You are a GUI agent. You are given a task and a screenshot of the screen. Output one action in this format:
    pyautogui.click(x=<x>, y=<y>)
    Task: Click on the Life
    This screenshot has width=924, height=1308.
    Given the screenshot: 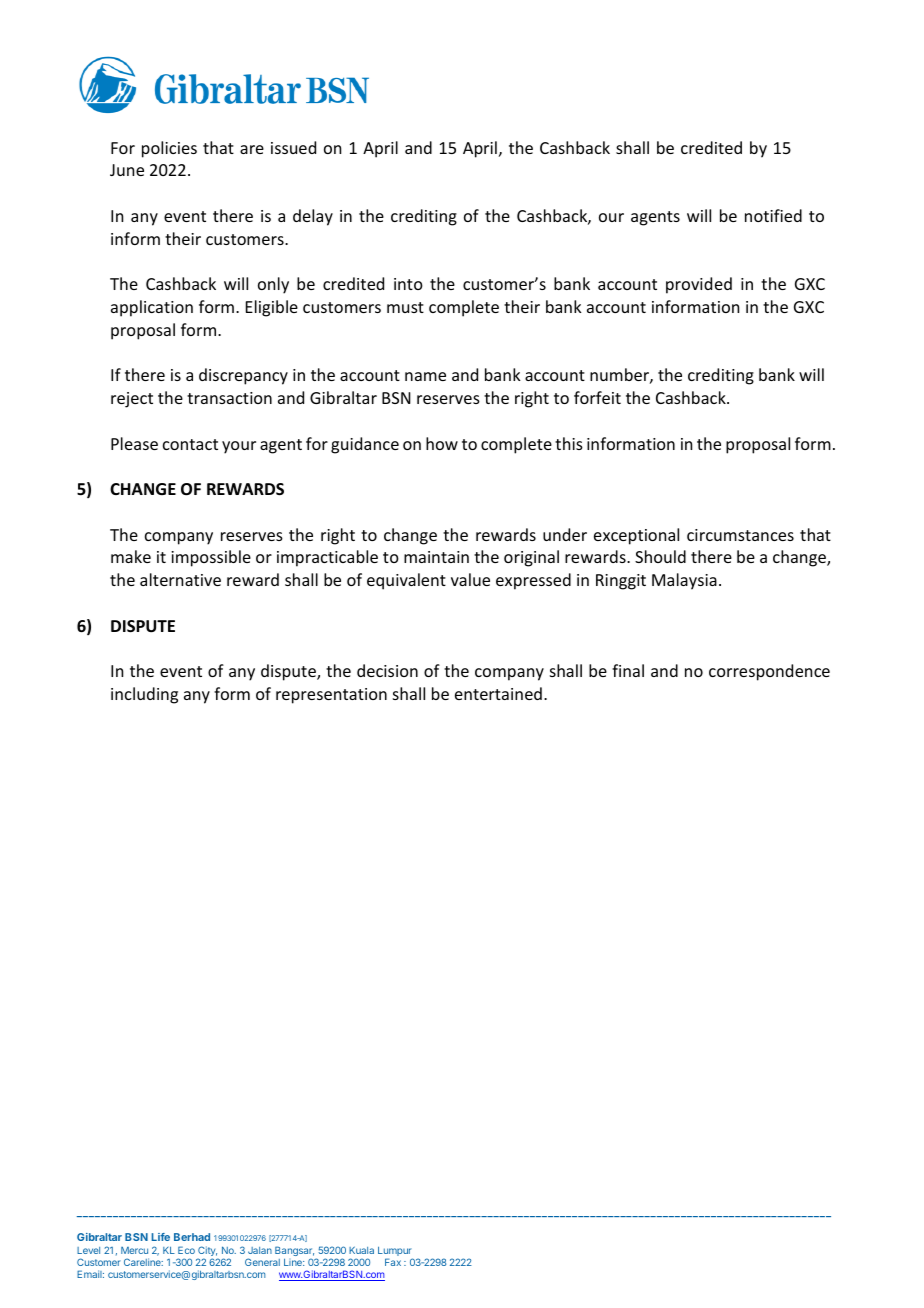 What is the action you would take?
    pyautogui.click(x=160, y=1237)
